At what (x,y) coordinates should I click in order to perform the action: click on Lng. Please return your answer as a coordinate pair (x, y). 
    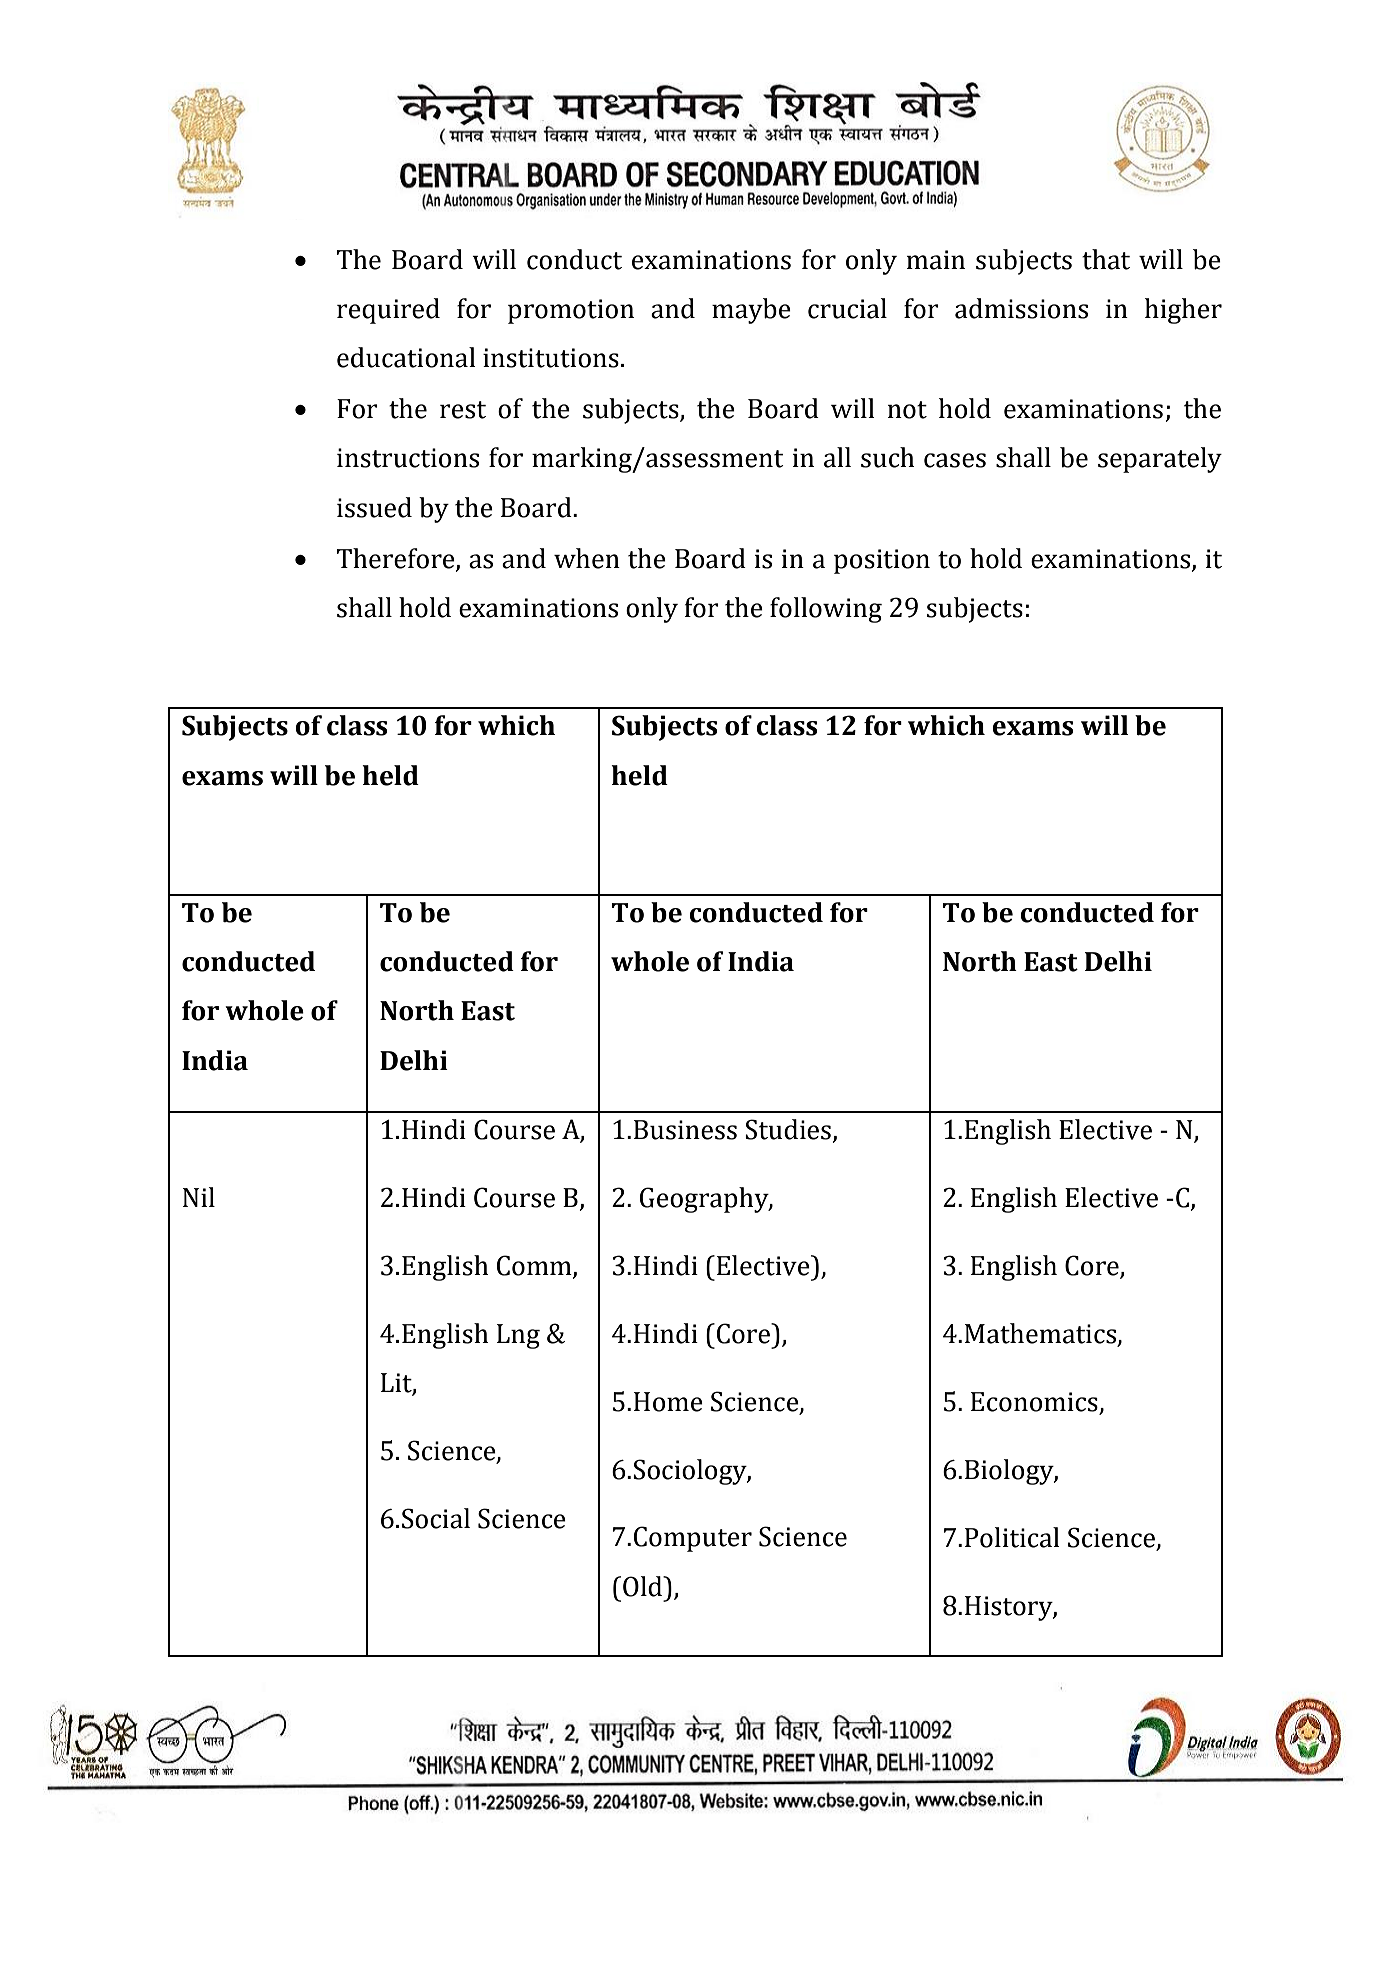
    Looking at the image, I should click on (518, 1336).
